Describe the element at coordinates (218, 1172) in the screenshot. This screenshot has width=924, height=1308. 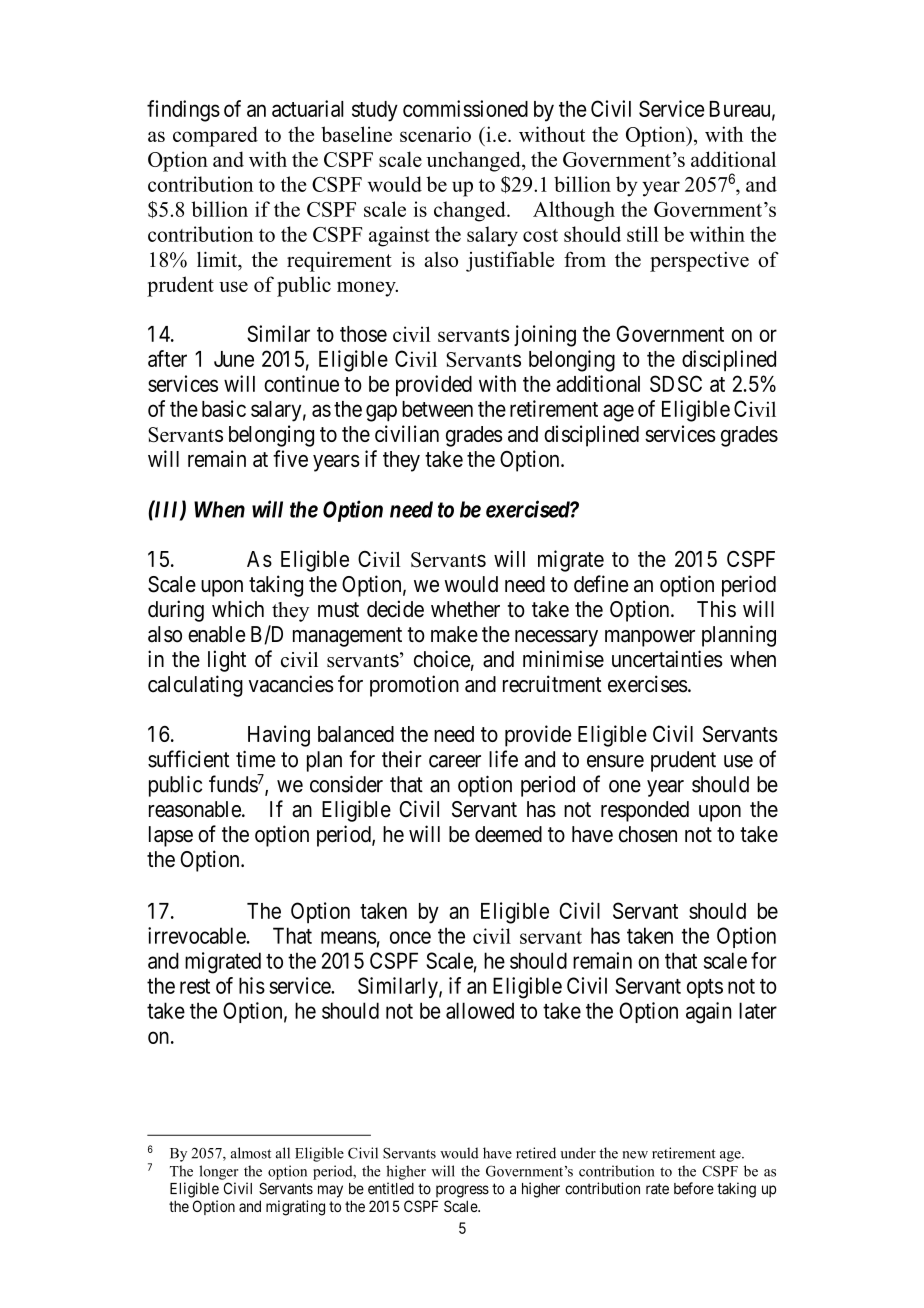
I see `longer` at that location.
